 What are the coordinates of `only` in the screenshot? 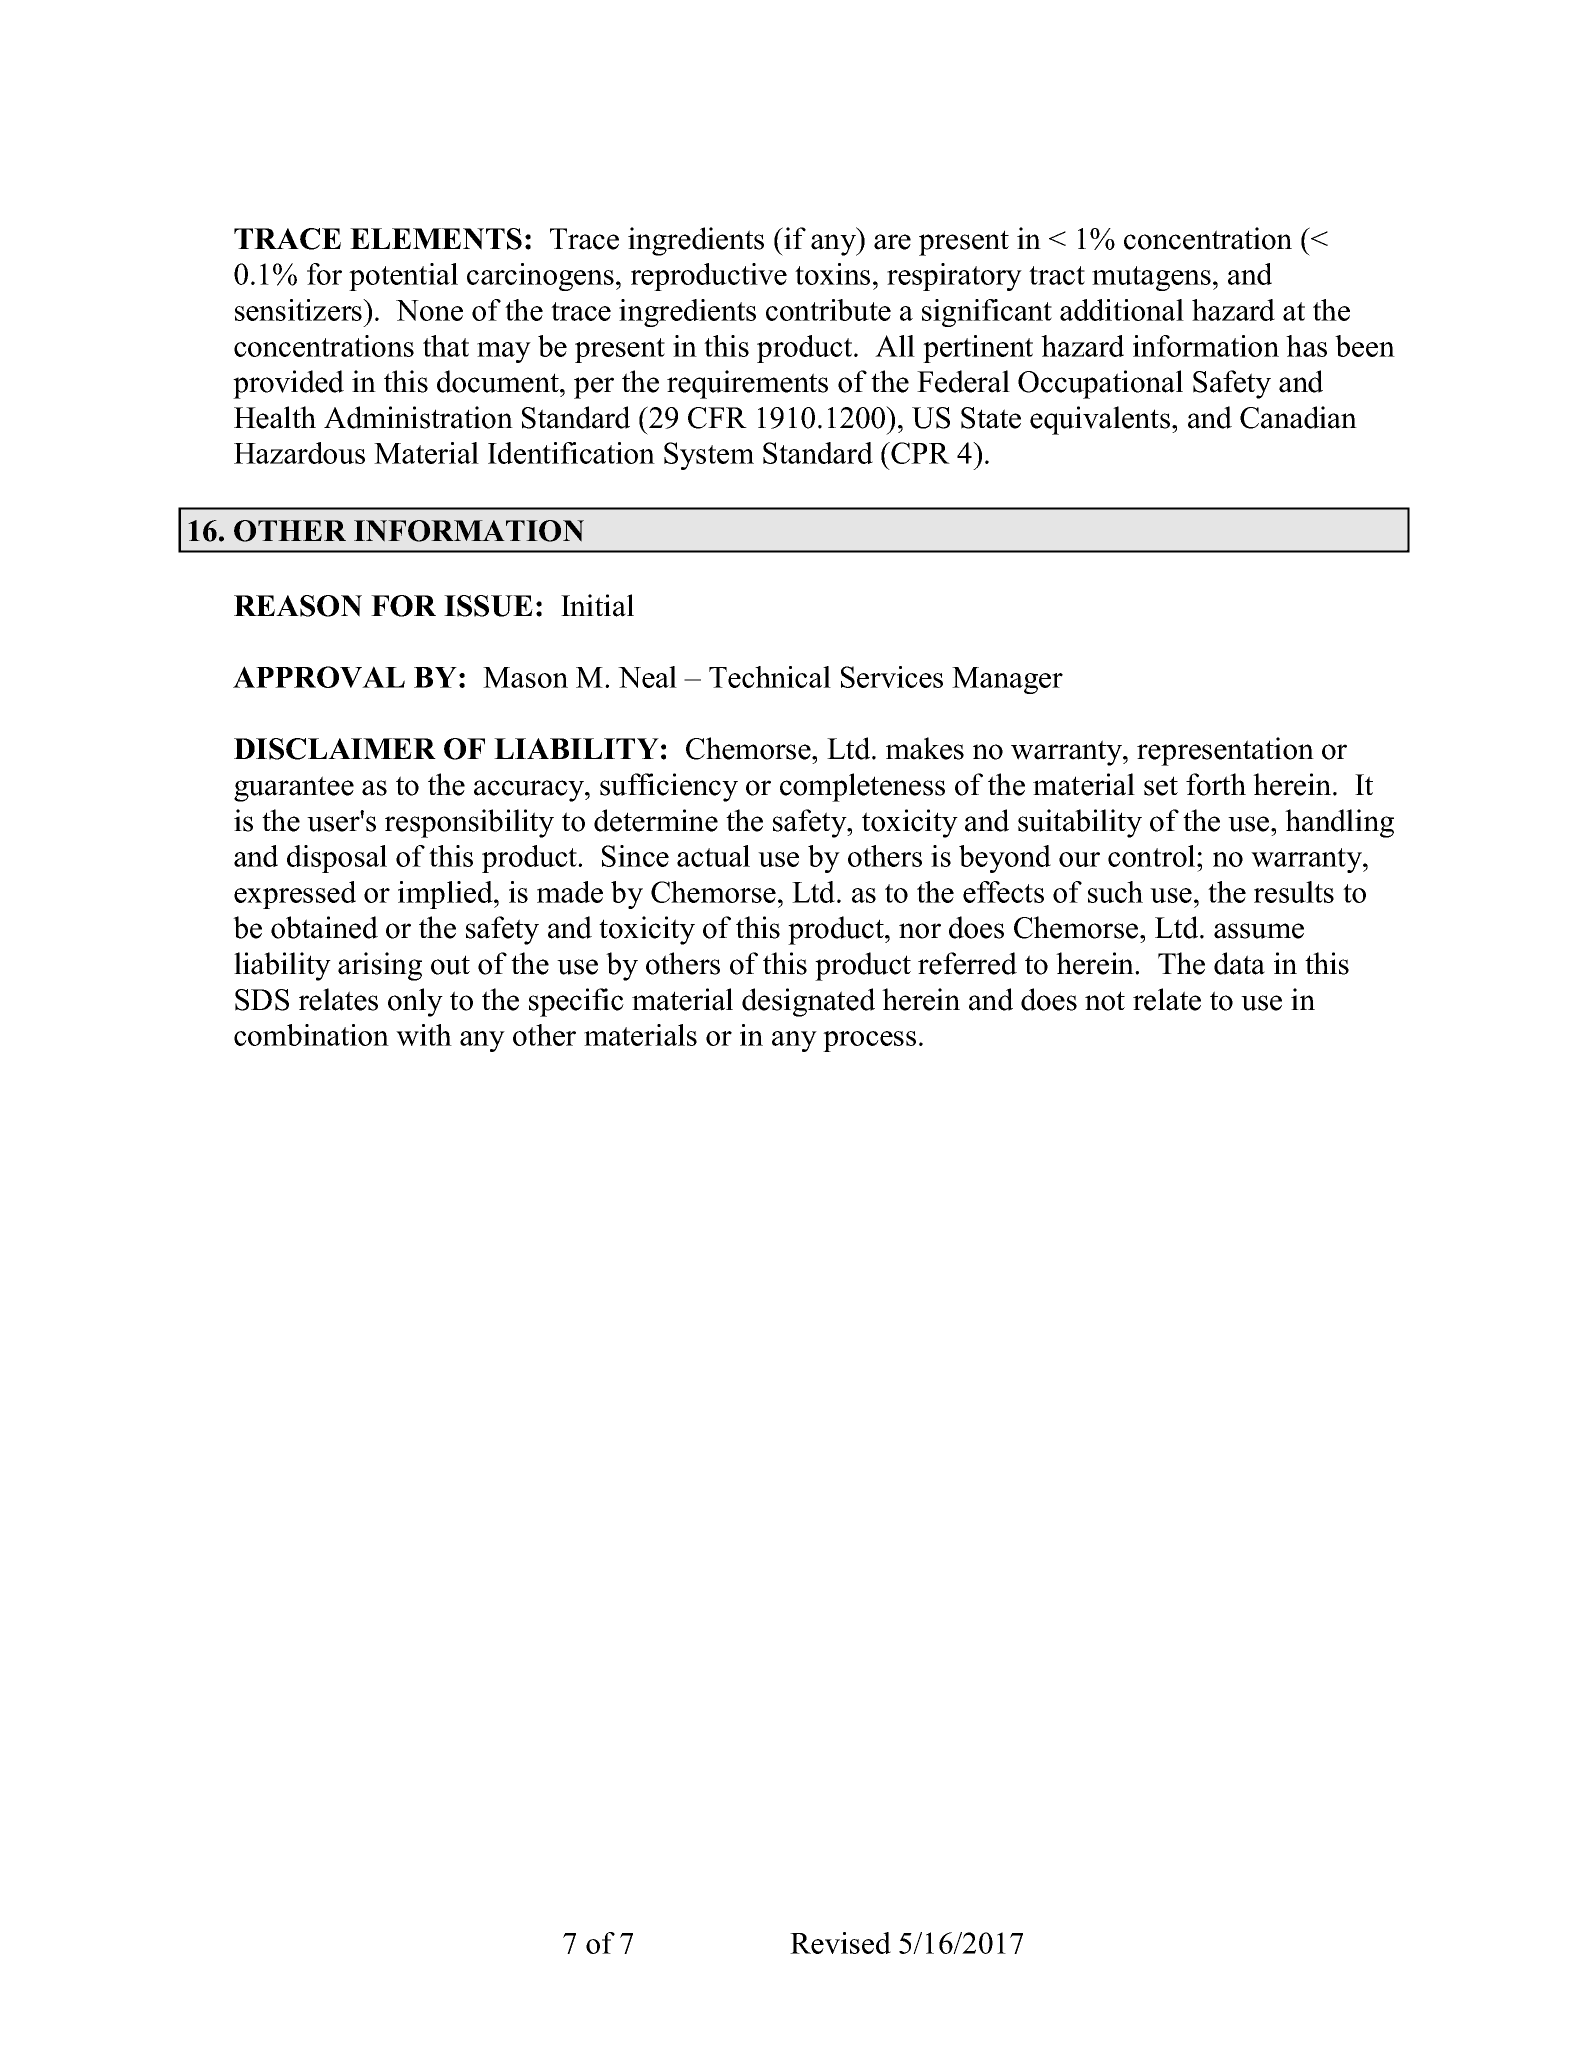 It's located at (415, 1002).
